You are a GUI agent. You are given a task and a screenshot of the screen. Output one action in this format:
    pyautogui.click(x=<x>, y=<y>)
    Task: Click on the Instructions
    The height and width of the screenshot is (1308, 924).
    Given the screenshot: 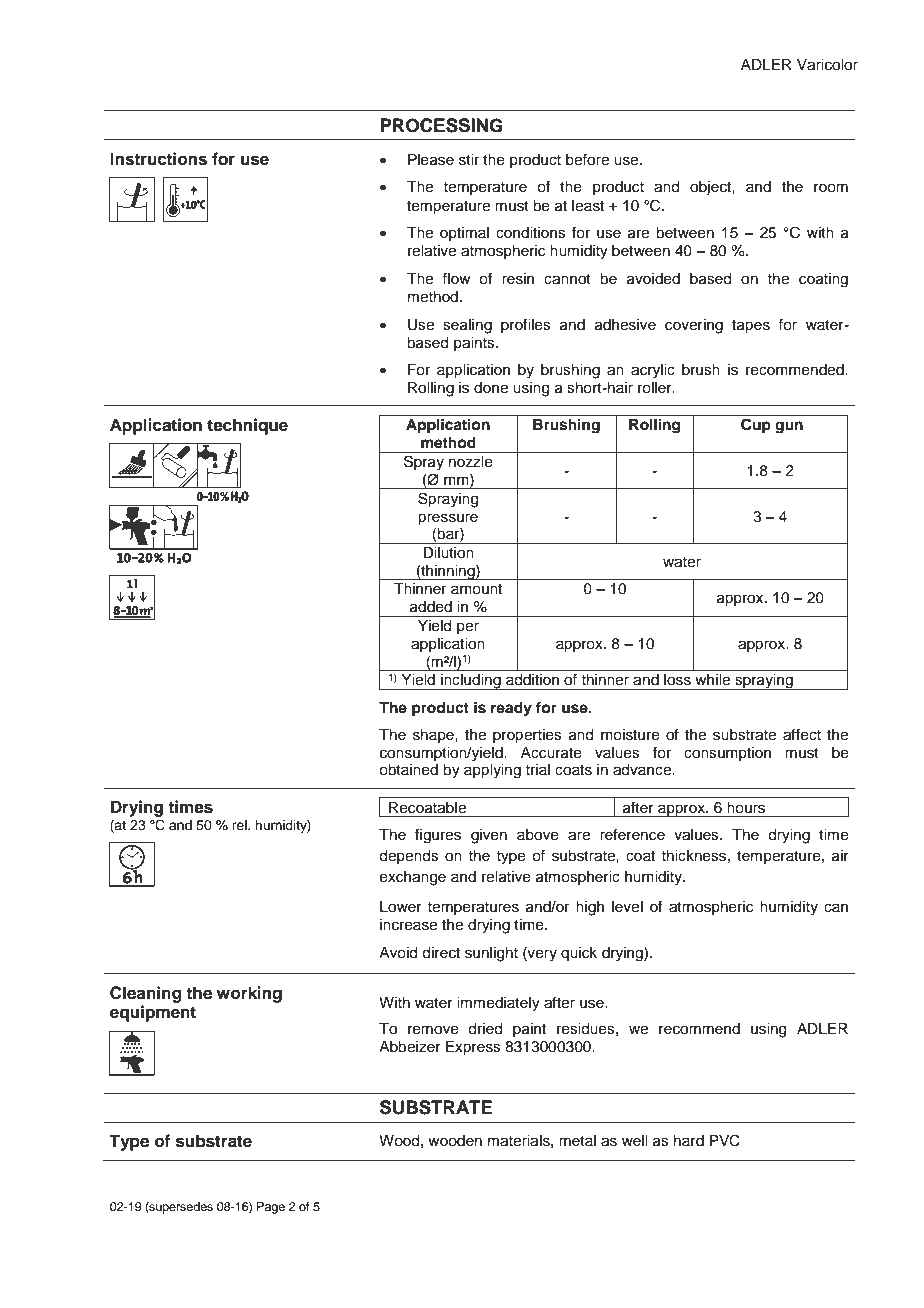 What is the action you would take?
    pyautogui.click(x=158, y=159)
